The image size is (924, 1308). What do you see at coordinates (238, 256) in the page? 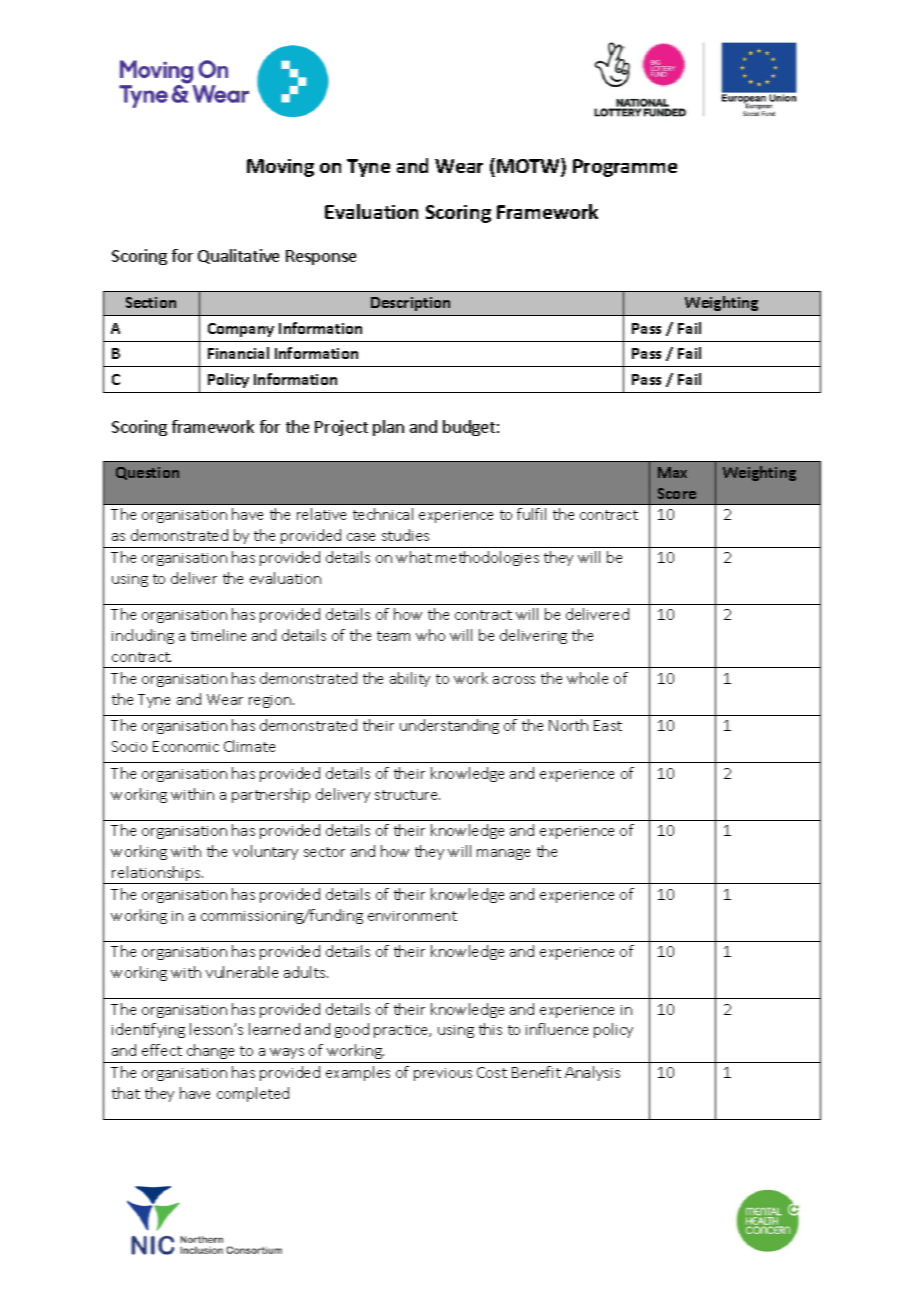
I see `Qualitative` at bounding box center [238, 256].
